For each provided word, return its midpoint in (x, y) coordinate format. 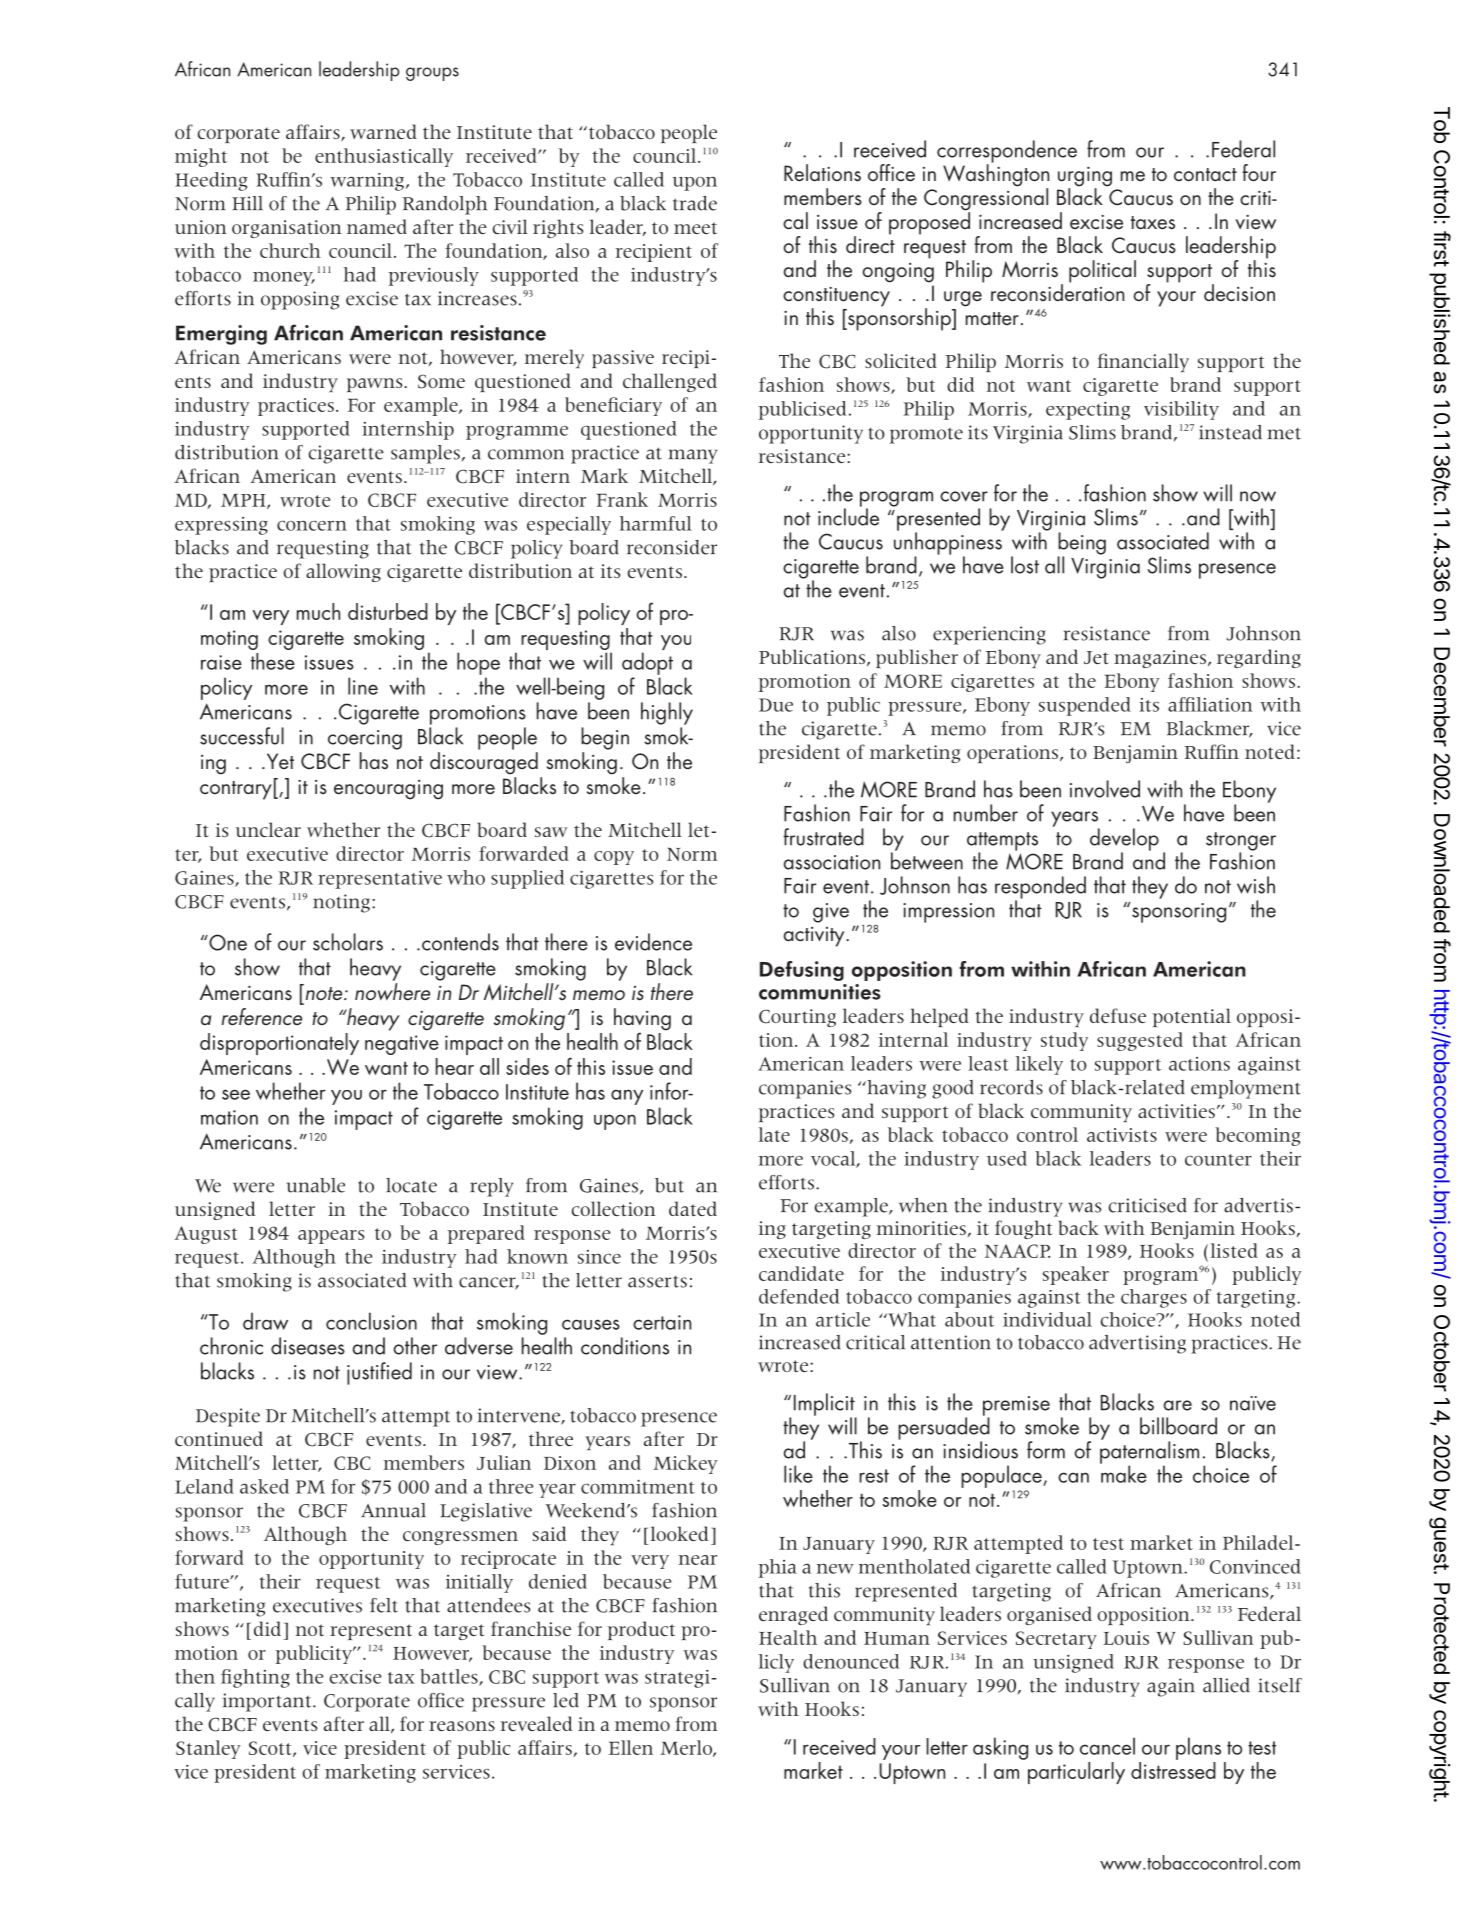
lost (1025, 565)
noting (343, 903)
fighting (255, 1678)
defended (799, 1296)
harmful (656, 523)
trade (695, 203)
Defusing (802, 971)
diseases (308, 1346)
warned (383, 131)
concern (312, 526)
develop (1124, 840)
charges (1154, 1298)
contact (1205, 175)
